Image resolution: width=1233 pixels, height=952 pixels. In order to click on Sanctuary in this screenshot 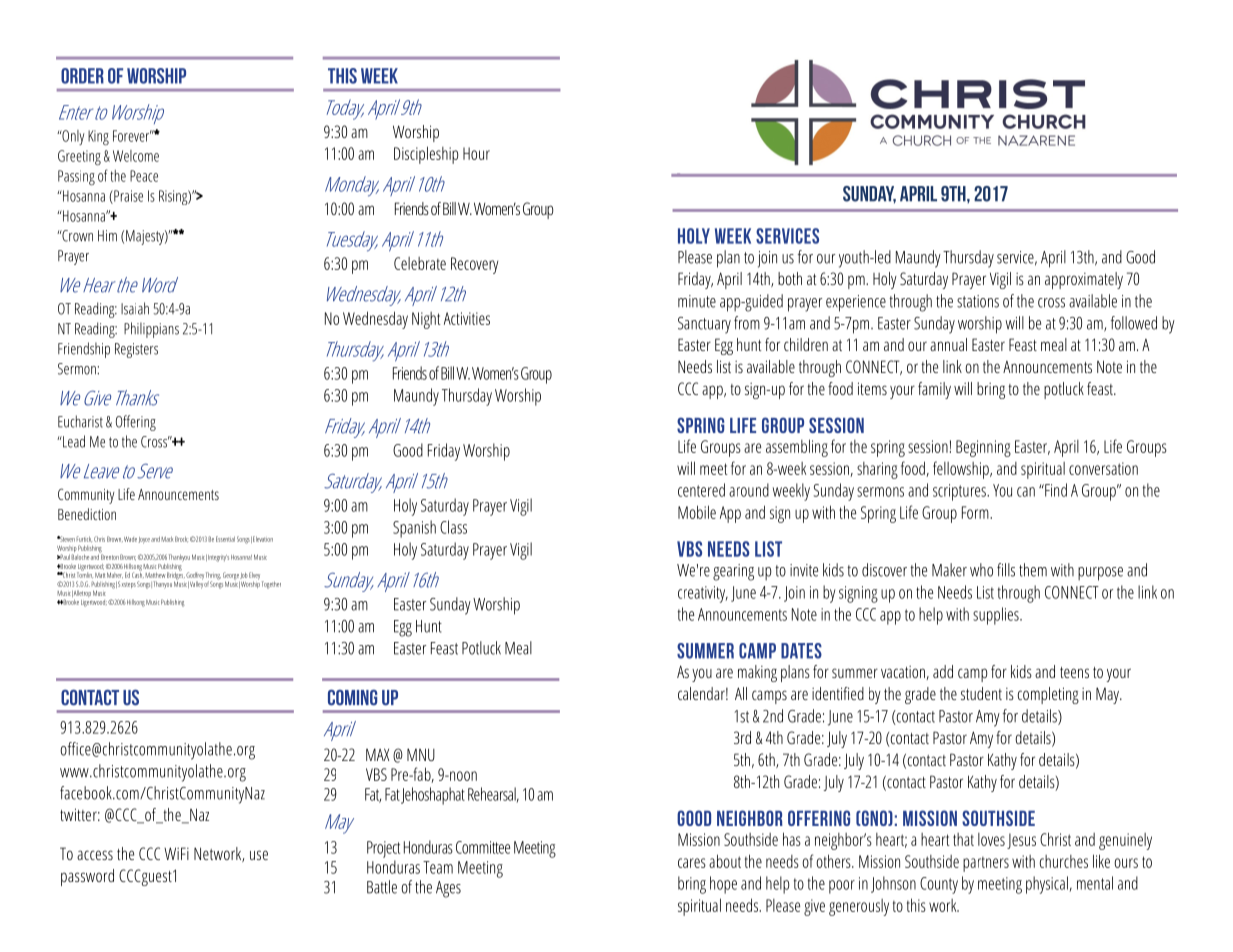, I will do `click(704, 325)`.
